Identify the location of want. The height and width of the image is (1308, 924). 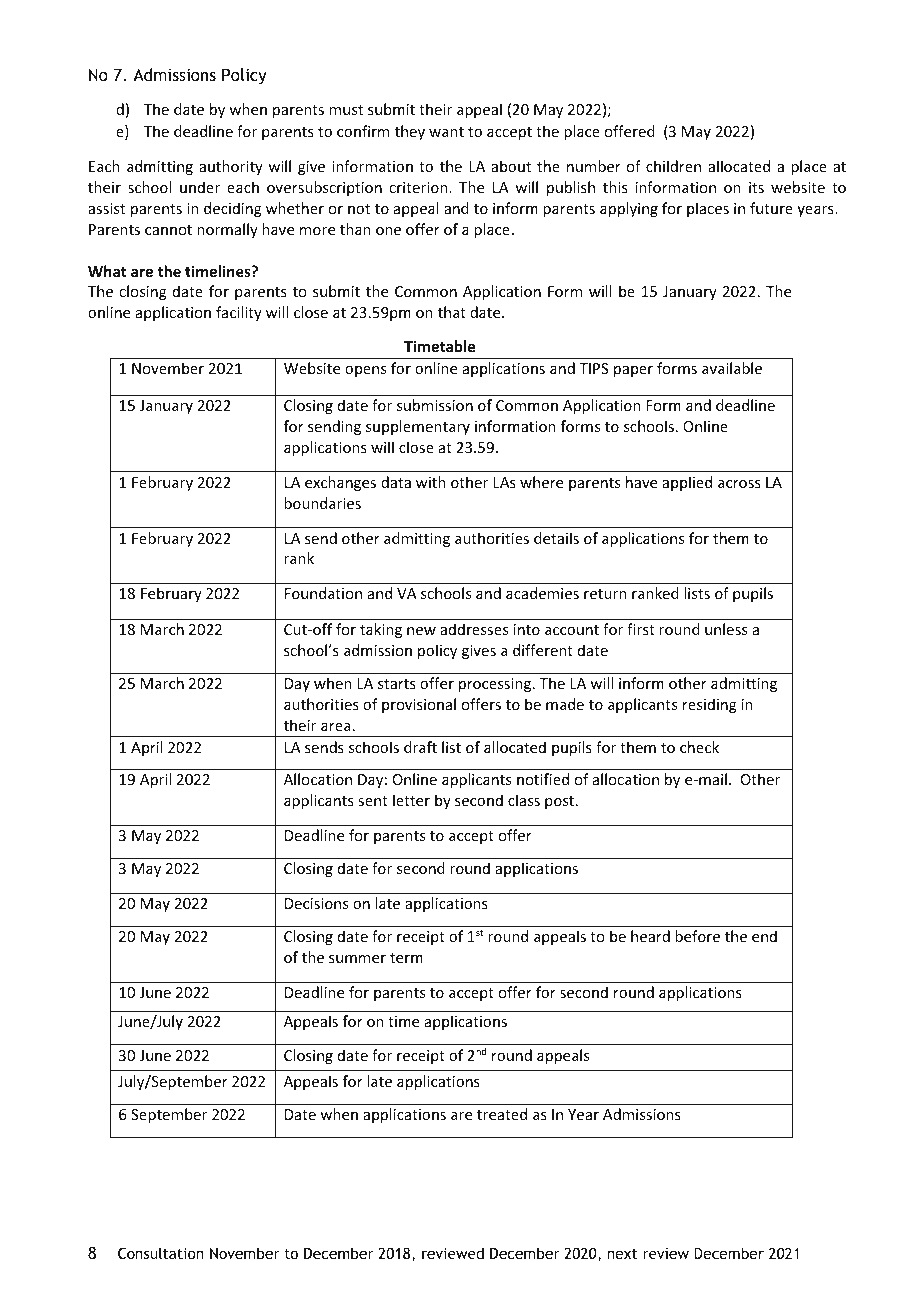
(446, 132).
